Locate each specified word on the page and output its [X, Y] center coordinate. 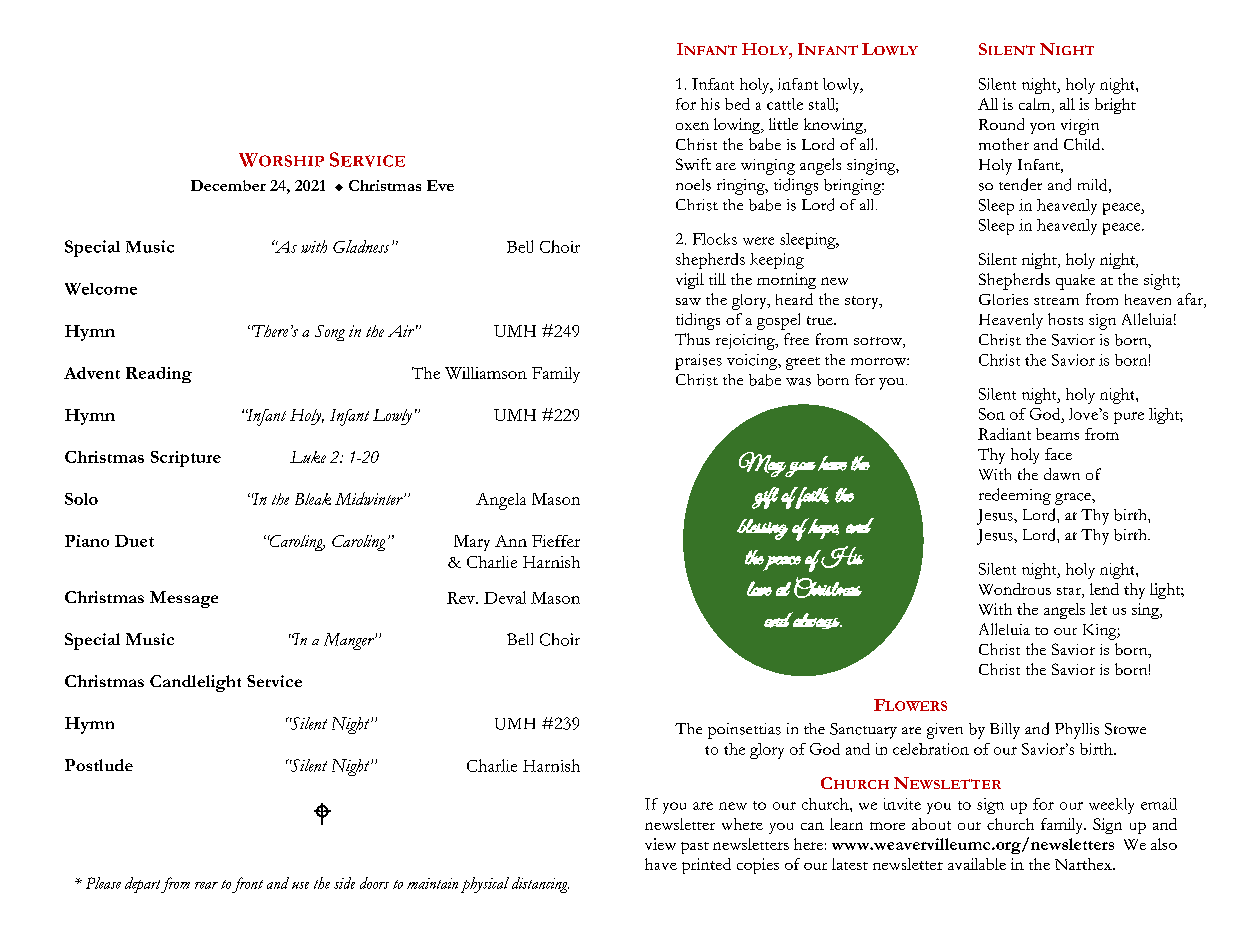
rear [206, 885]
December [228, 185]
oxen [692, 126]
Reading [159, 375]
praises [698, 362]
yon [1042, 128]
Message [184, 599]
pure [1129, 418]
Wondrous [1015, 589]
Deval [505, 597]
